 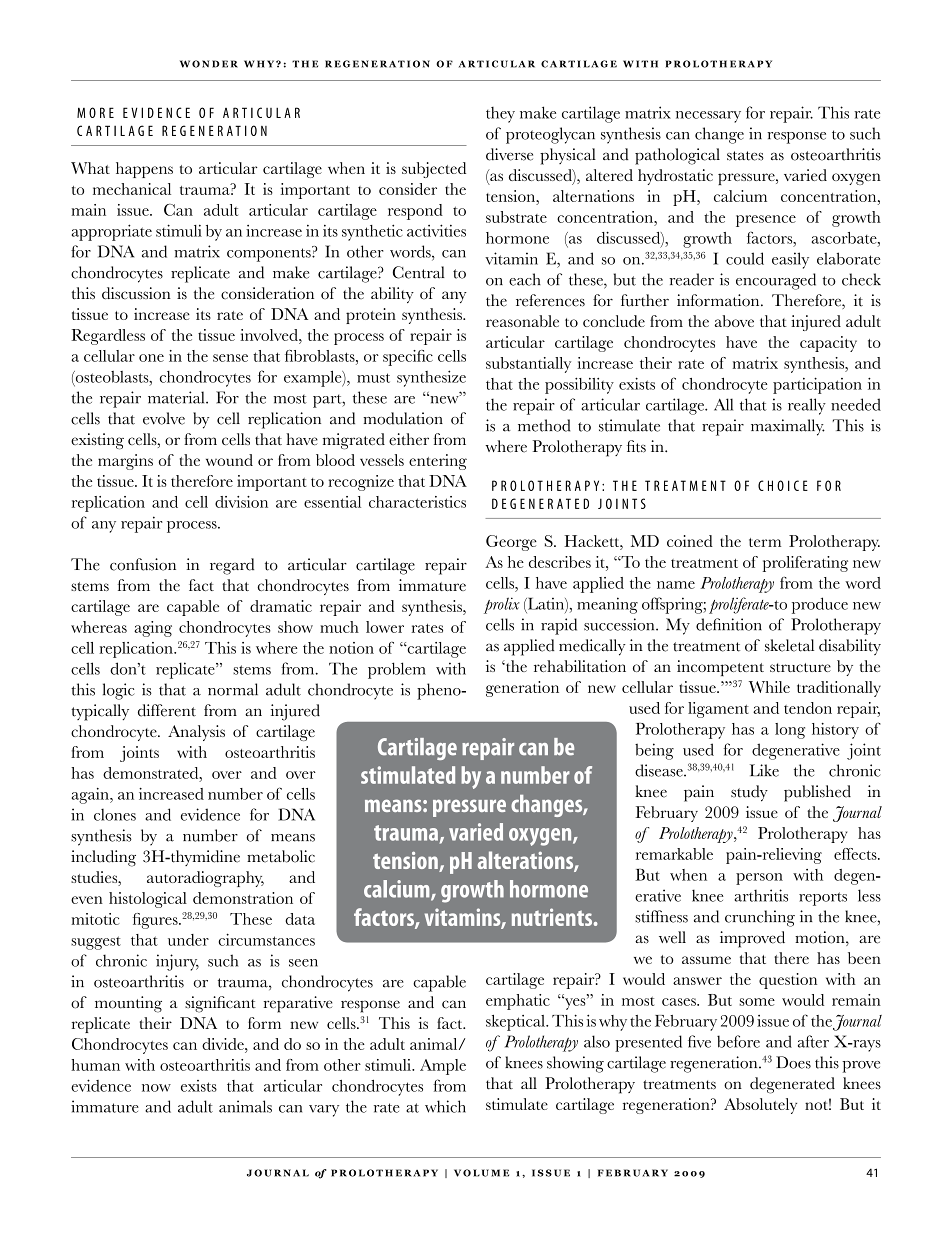 I want to click on states, so click(x=745, y=156).
